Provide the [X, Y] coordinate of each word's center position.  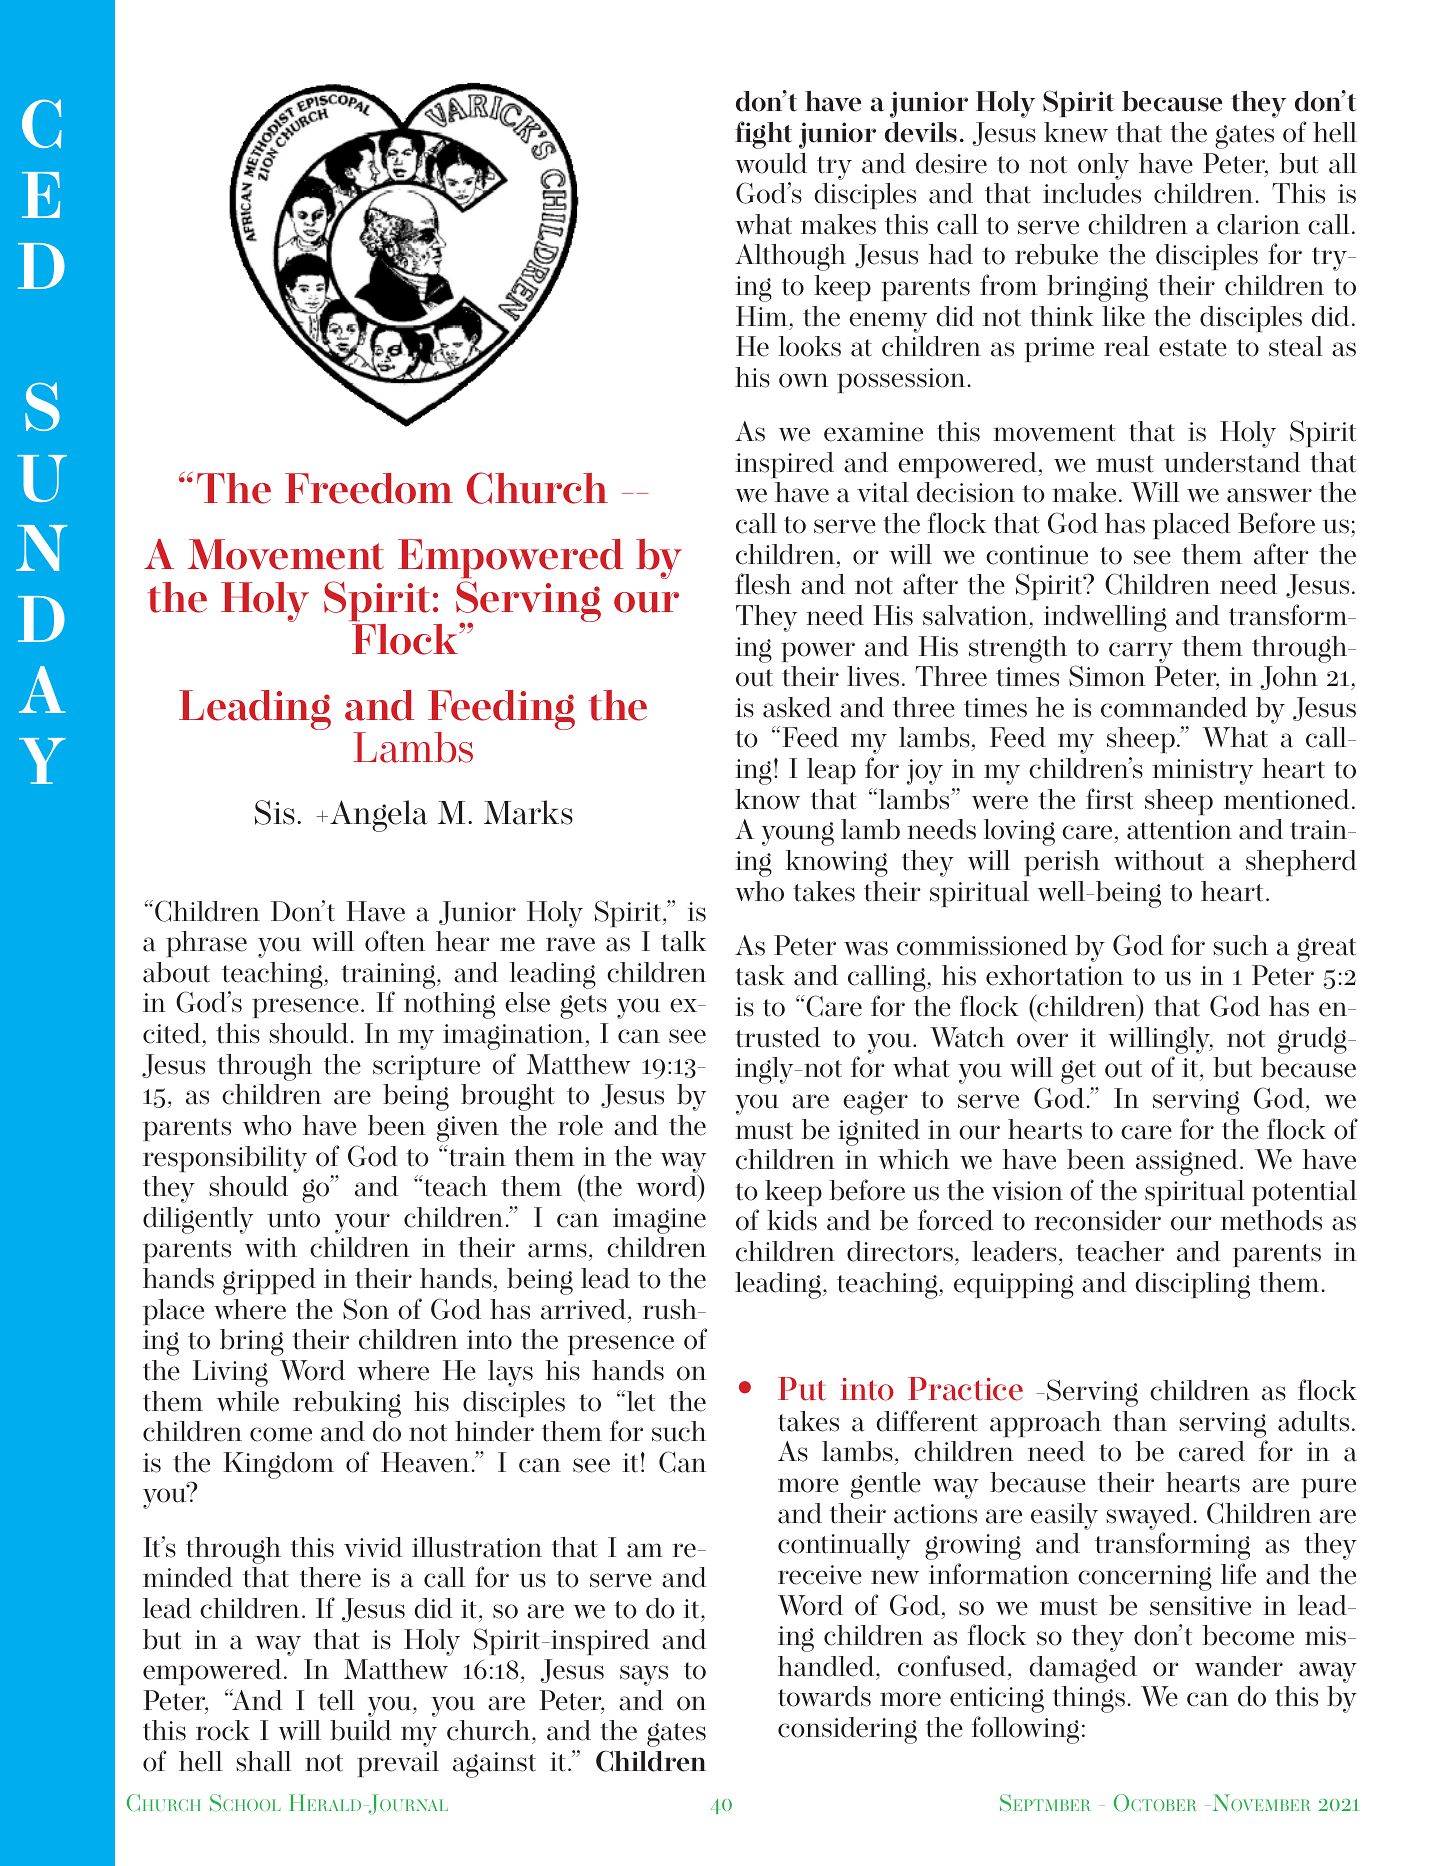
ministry [1202, 772]
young [797, 834]
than [1140, 1421]
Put [802, 1389]
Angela [379, 816]
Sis [275, 812]
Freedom [369, 488]
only [1103, 166]
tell [336, 1700]
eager [875, 1103]
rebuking [347, 1404]
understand [1232, 462]
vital [883, 492]
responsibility [225, 1159]
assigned [1187, 1162]
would [771, 163]
